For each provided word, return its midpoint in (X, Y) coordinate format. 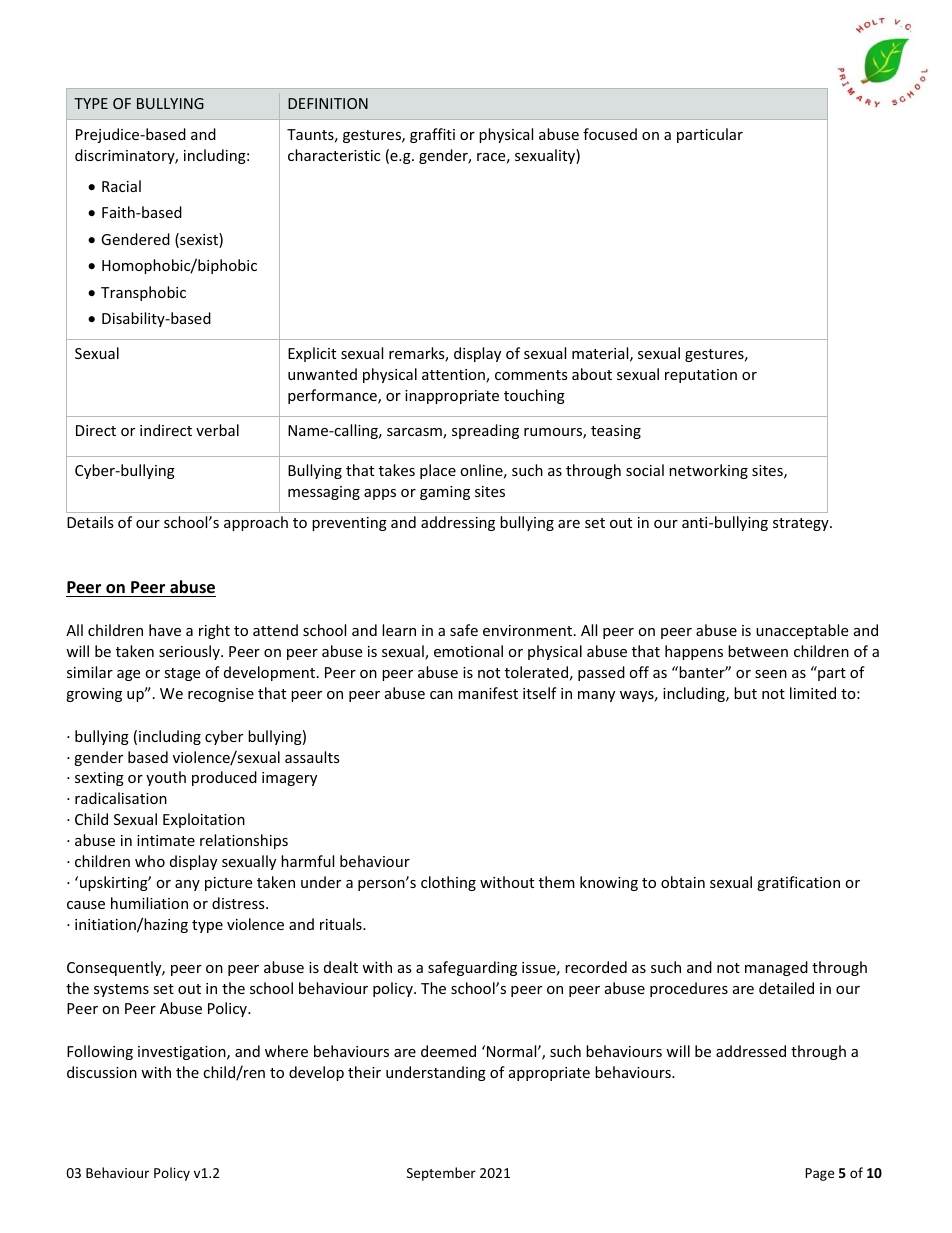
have (165, 630)
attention (454, 376)
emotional (468, 651)
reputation (701, 376)
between (758, 651)
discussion (102, 1072)
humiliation (149, 903)
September (441, 1174)
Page (819, 1174)
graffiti (432, 135)
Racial (121, 186)
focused (610, 134)
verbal (217, 430)
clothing (448, 883)
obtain (683, 882)
